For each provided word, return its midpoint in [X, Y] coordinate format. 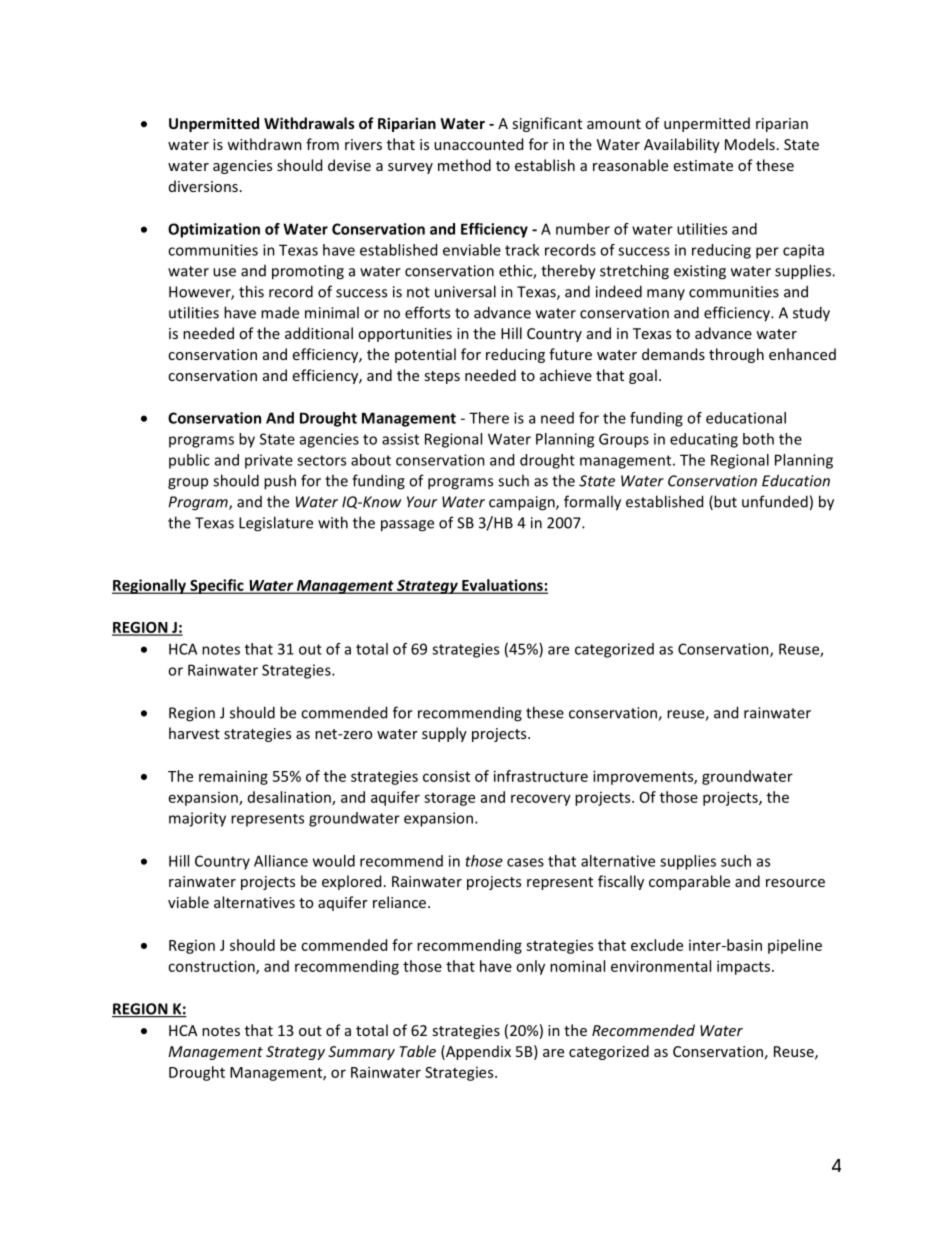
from [322, 144]
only [530, 967]
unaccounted [478, 144]
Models [750, 144]
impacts [745, 967]
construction [212, 967]
